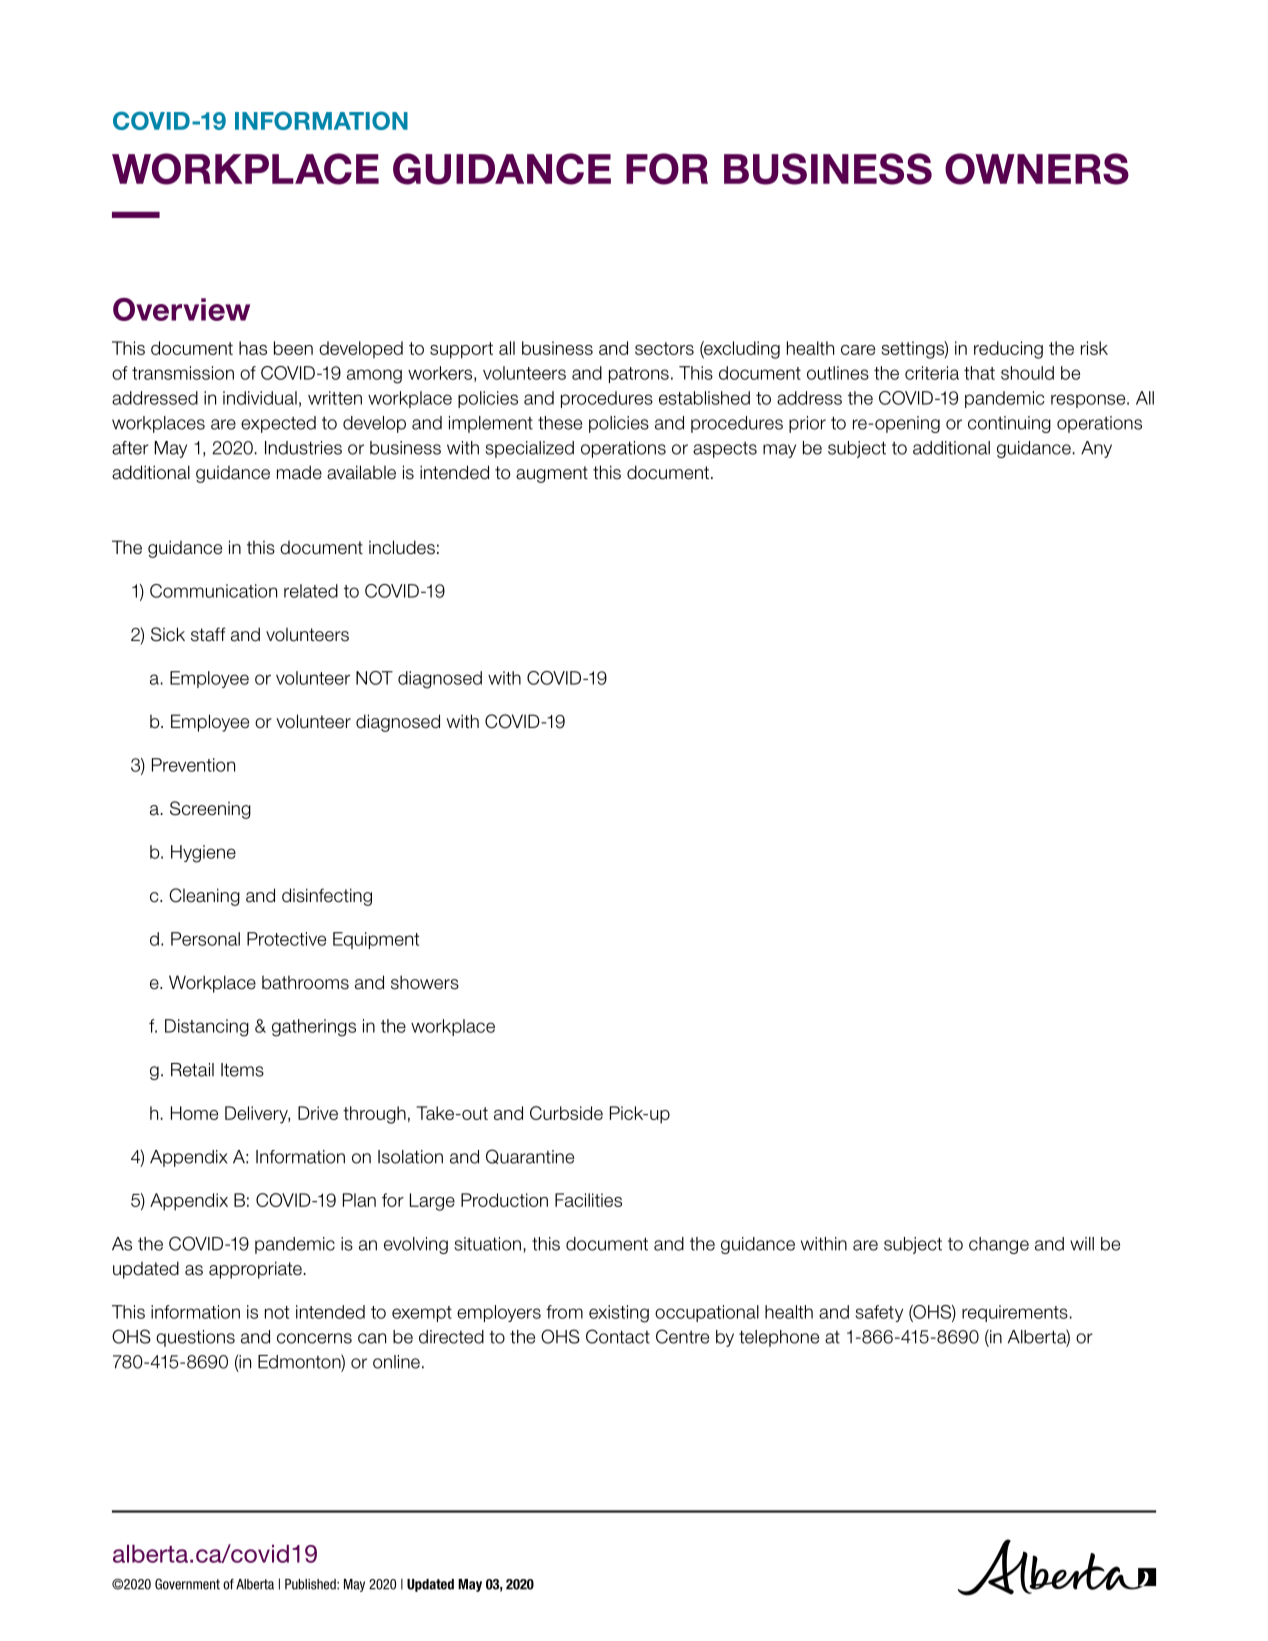 The width and height of the image is (1268, 1641). I want to click on Any, so click(1096, 449).
